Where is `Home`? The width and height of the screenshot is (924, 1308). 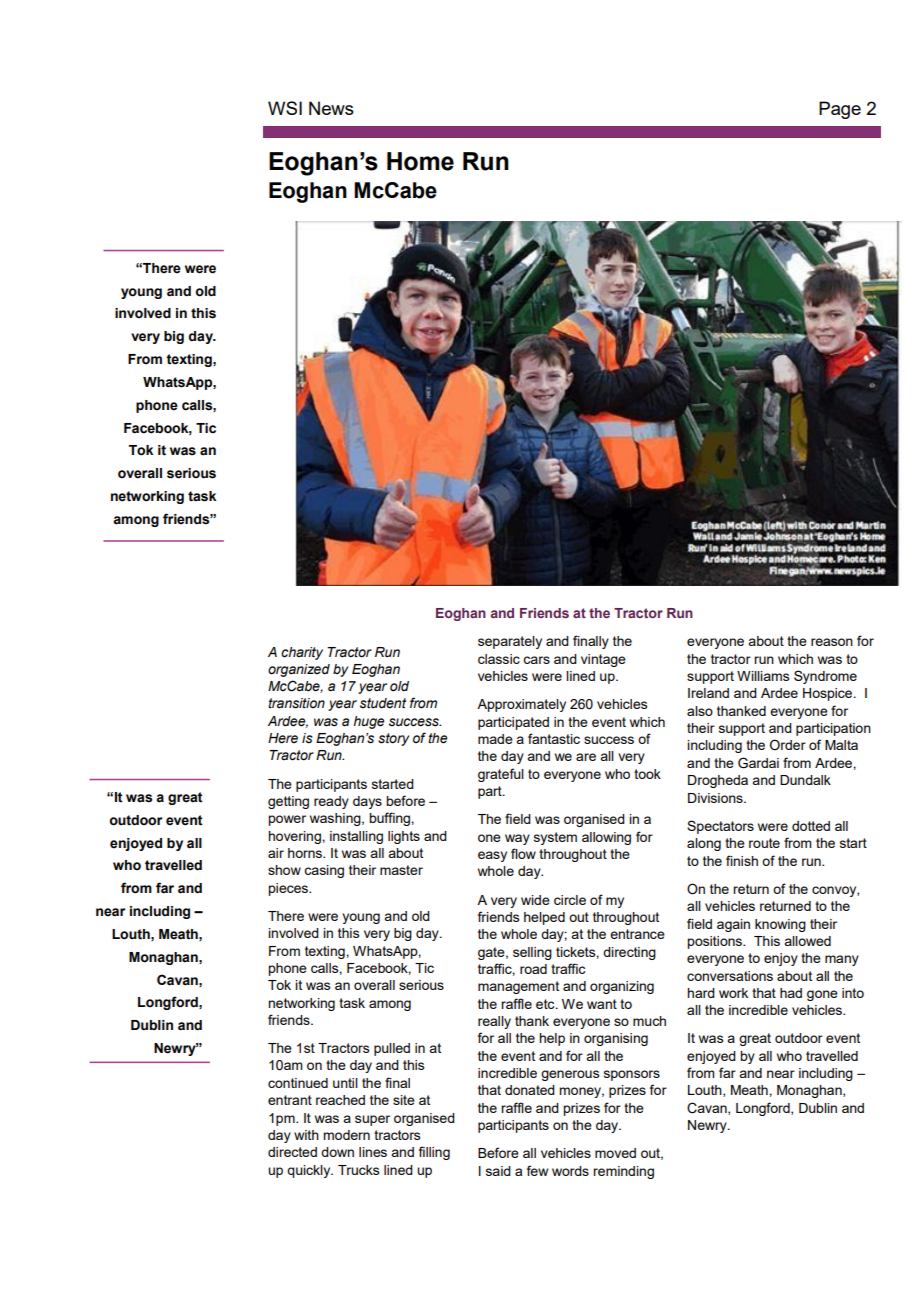 Home is located at coordinates (420, 161).
